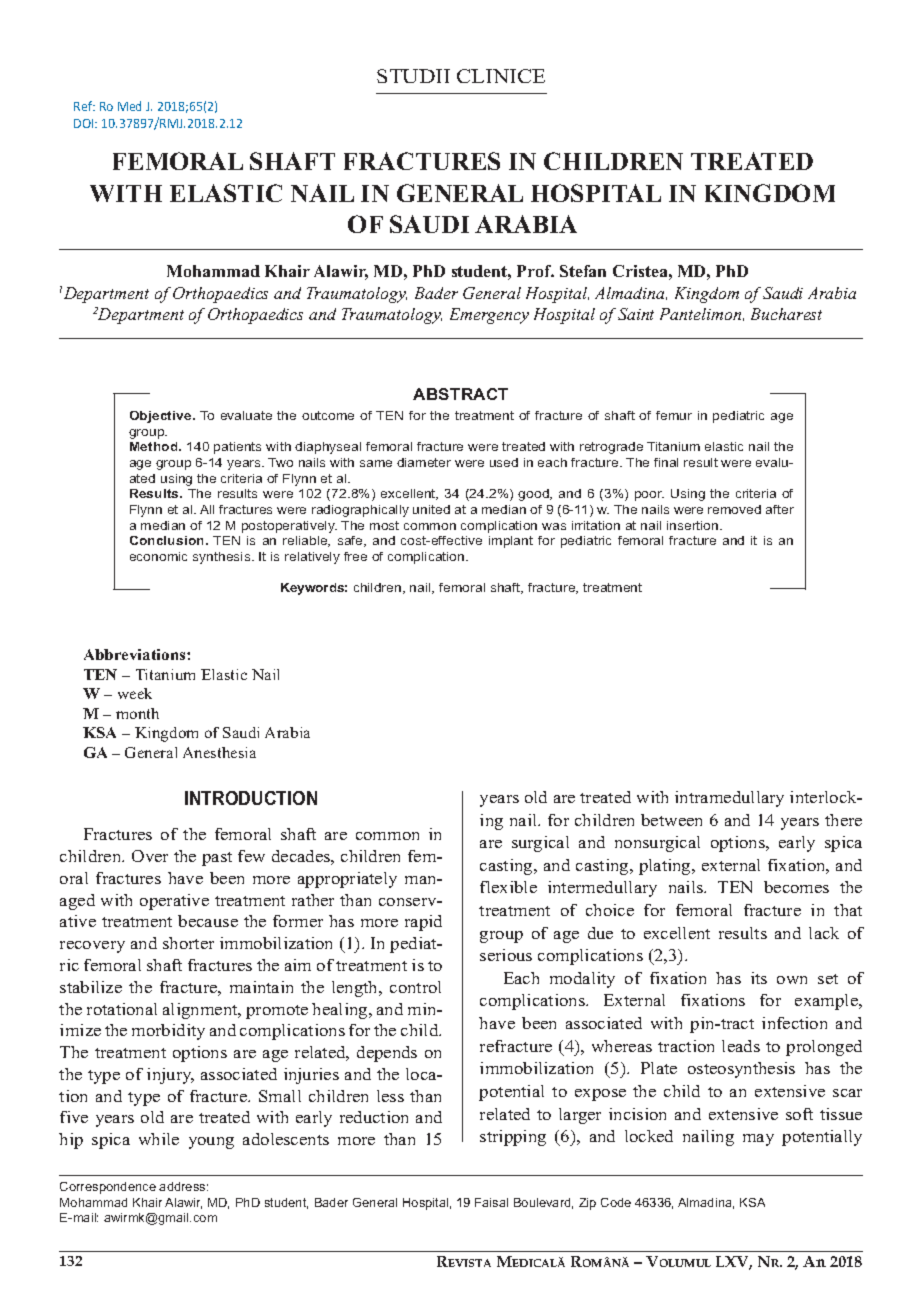  What do you see at coordinates (511, 542) in the screenshot?
I see `implant` at bounding box center [511, 542].
